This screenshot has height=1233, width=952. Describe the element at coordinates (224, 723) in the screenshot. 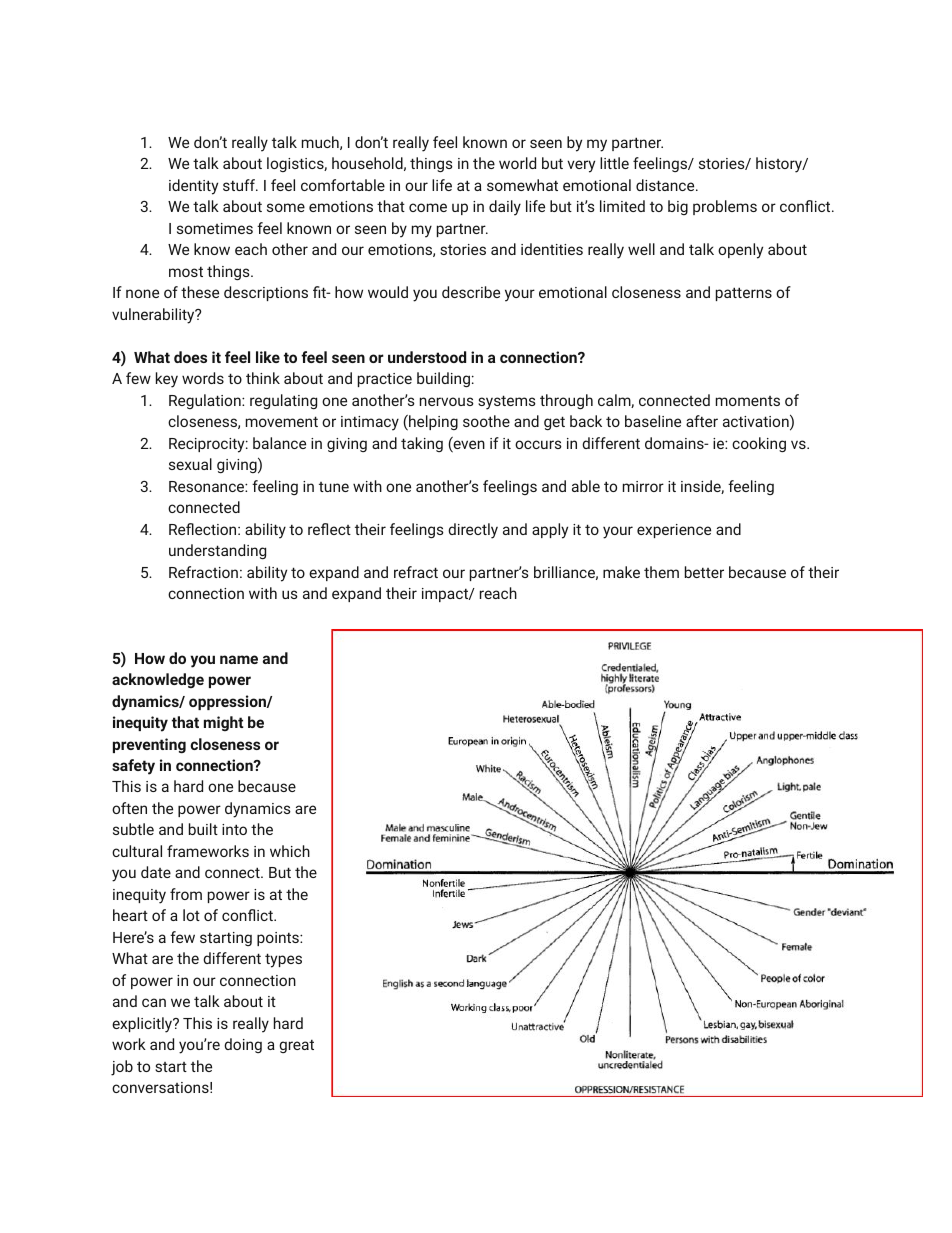

I see `might` at that location.
